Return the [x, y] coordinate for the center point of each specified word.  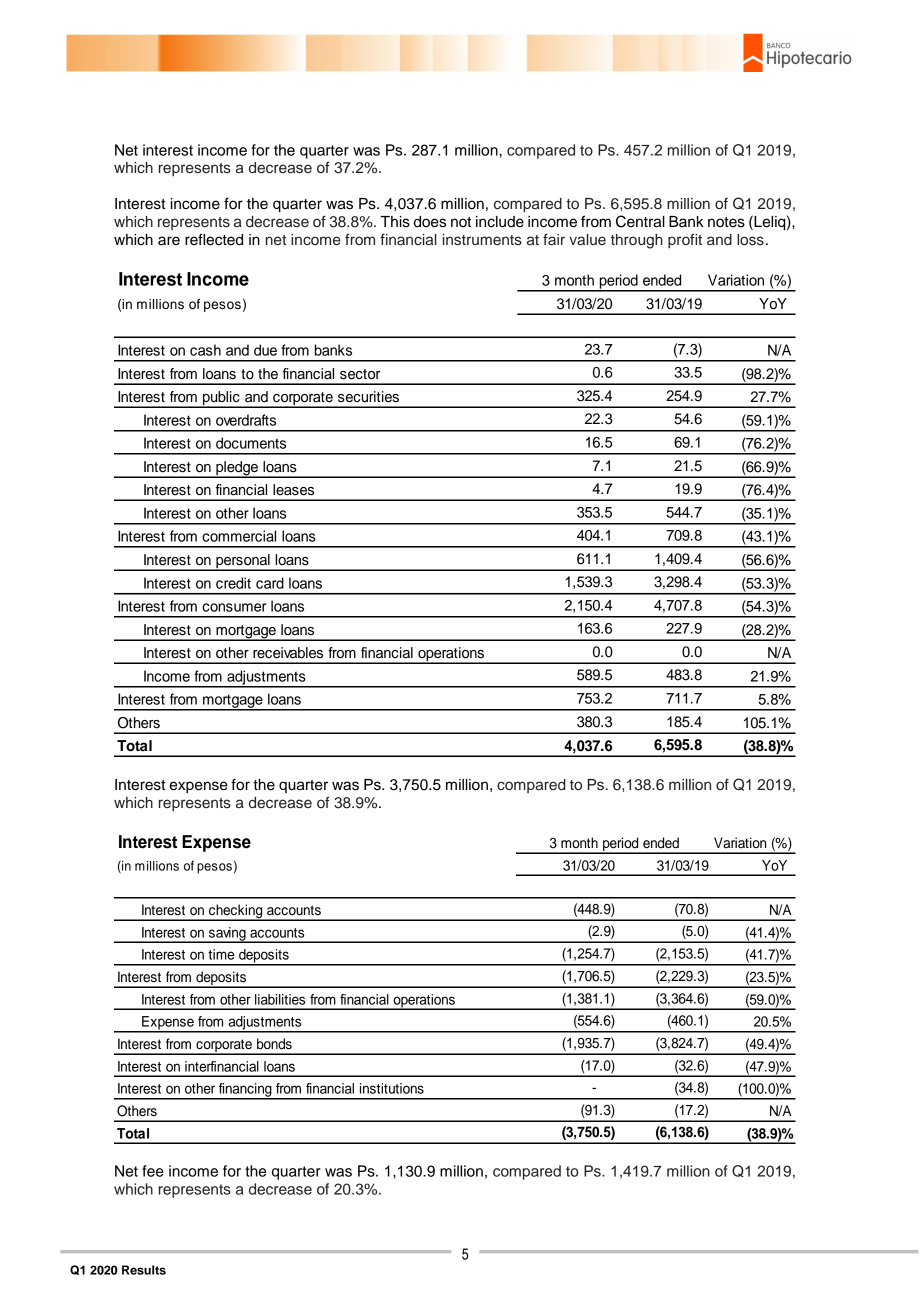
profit [685, 240]
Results [144, 1270]
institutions [392, 1088]
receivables [288, 653]
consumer [234, 607]
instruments [482, 240]
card [270, 583]
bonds [274, 1044]
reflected [214, 239]
